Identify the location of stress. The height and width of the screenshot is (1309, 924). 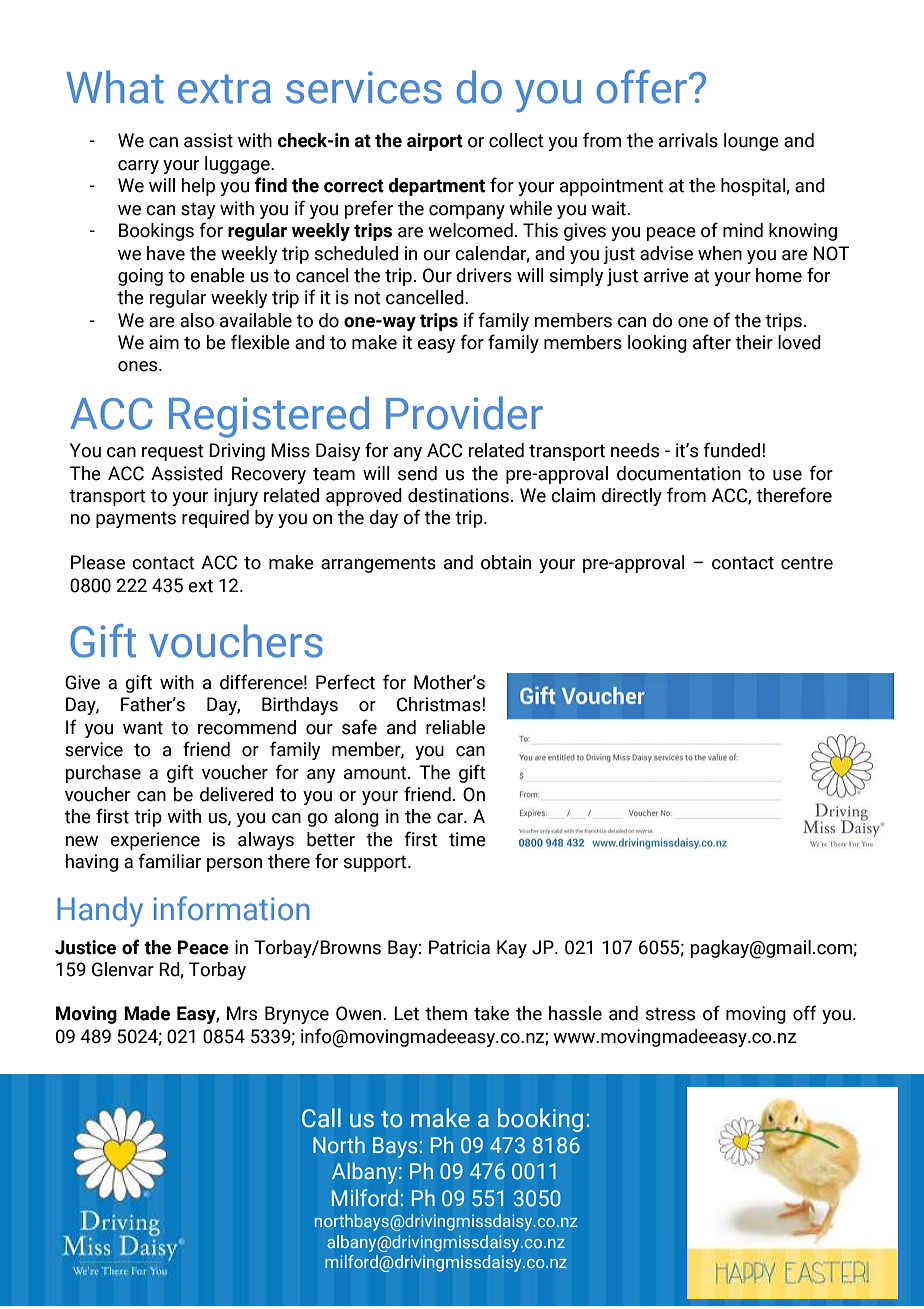
(670, 1014).
